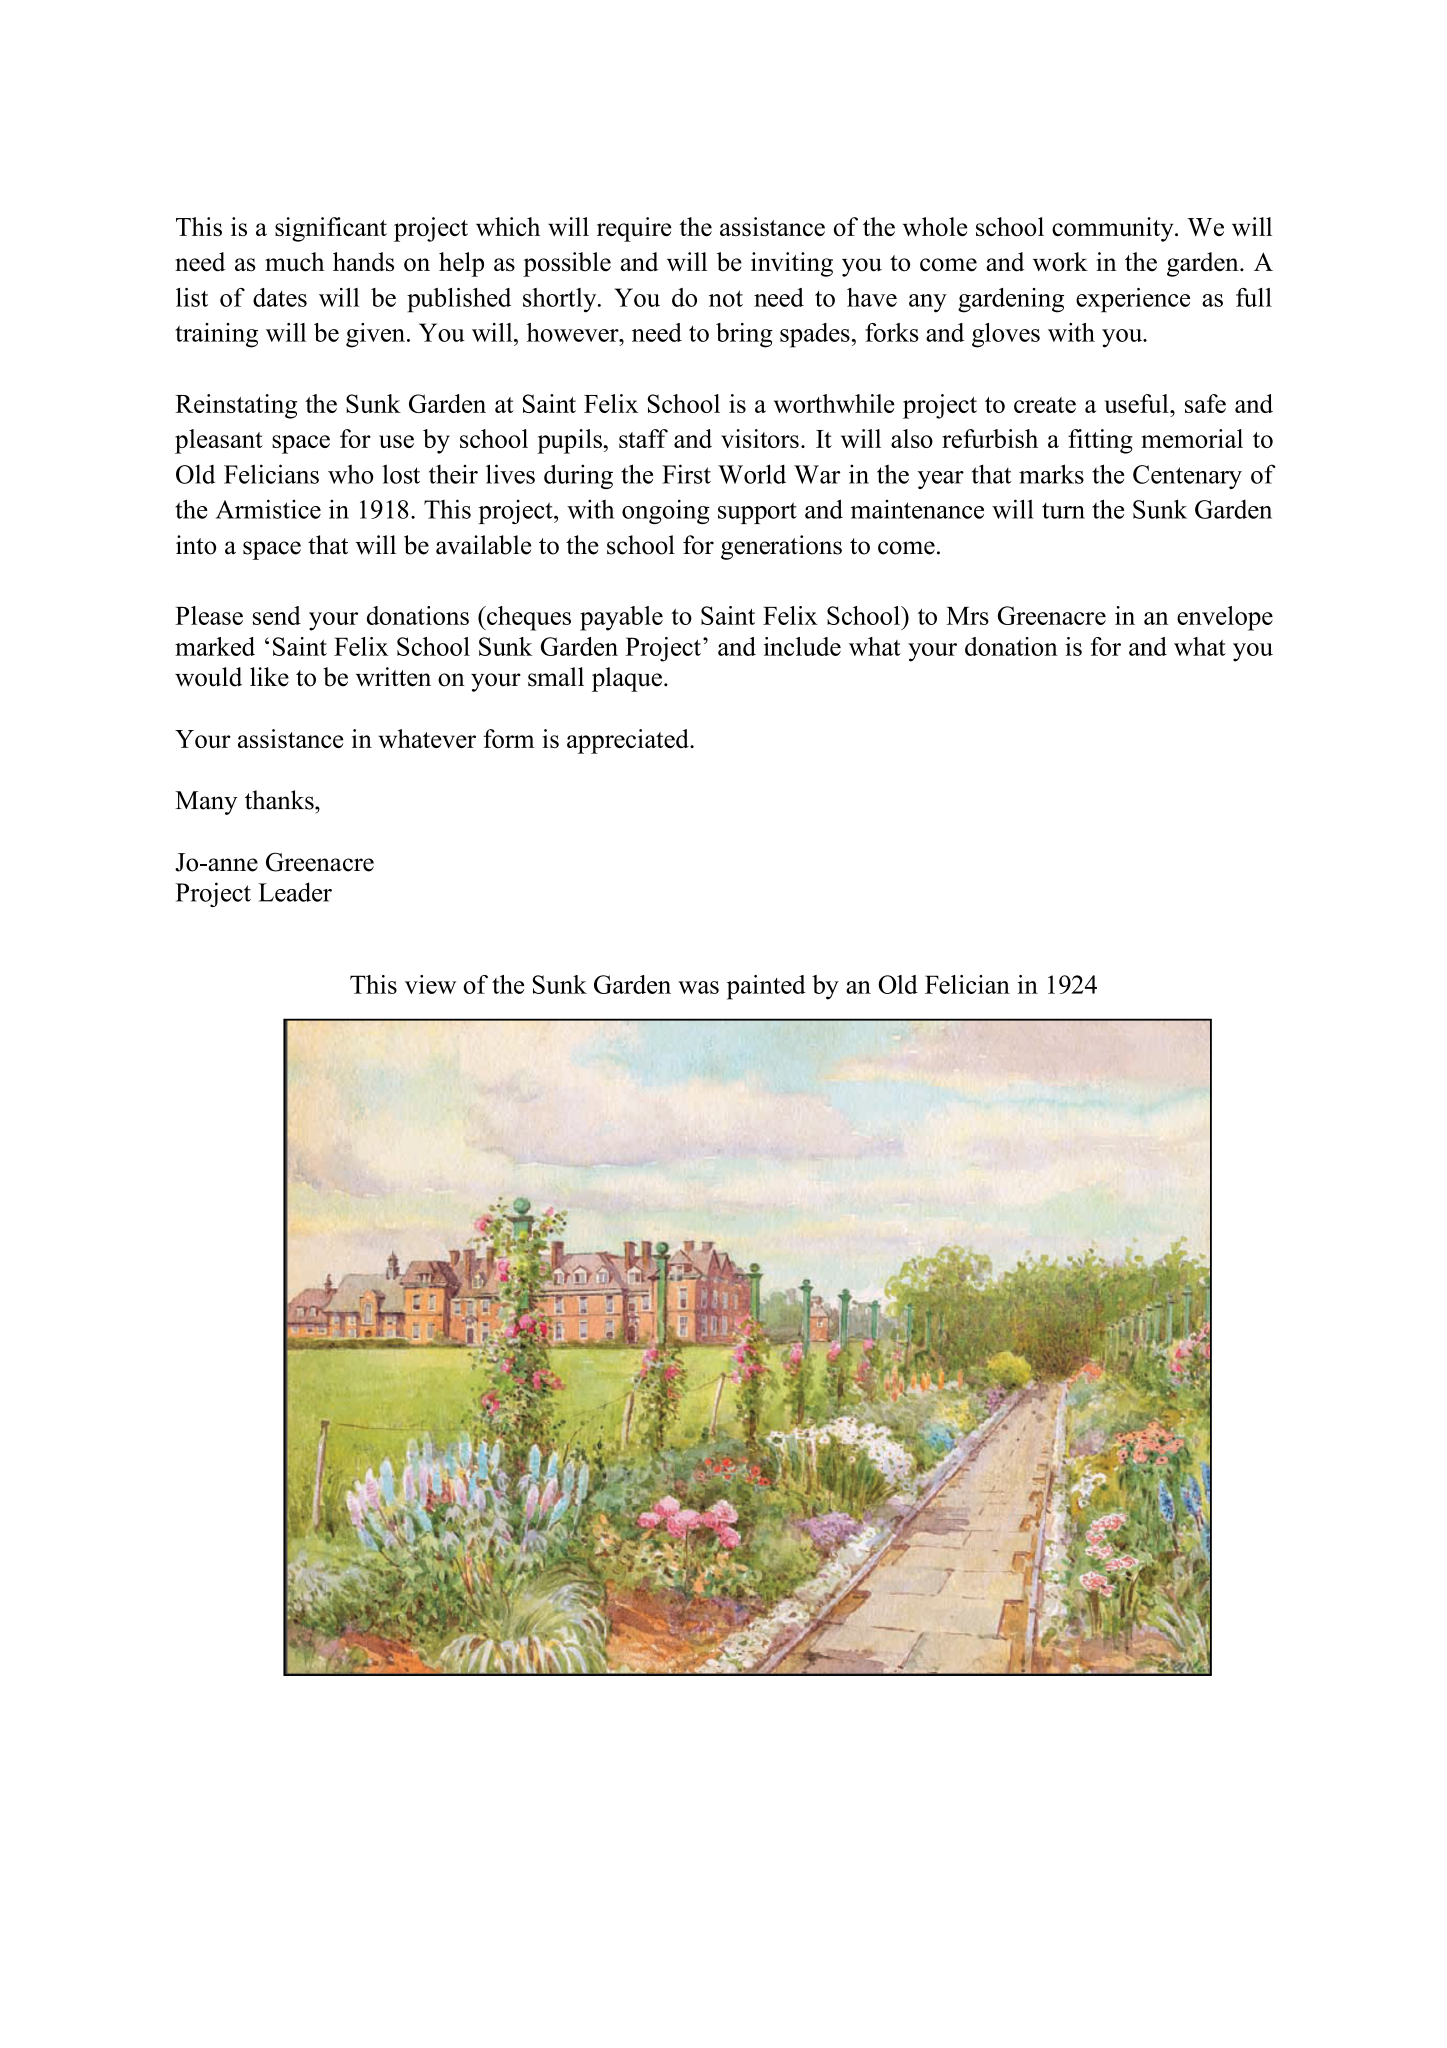  I want to click on community, so click(1114, 229).
